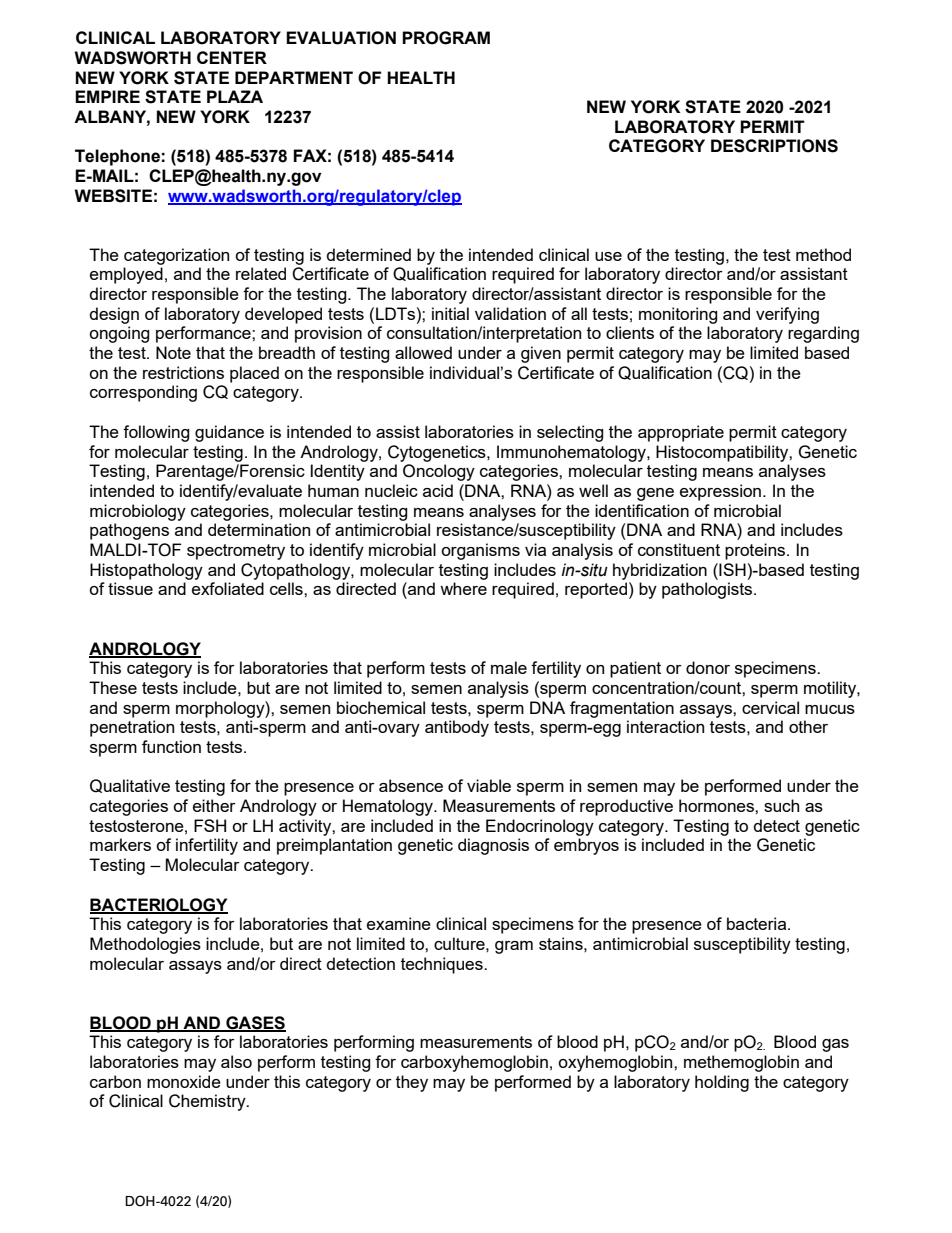  What do you see at coordinates (774, 146) in the image?
I see `DESCRIPTIONS` at bounding box center [774, 146].
